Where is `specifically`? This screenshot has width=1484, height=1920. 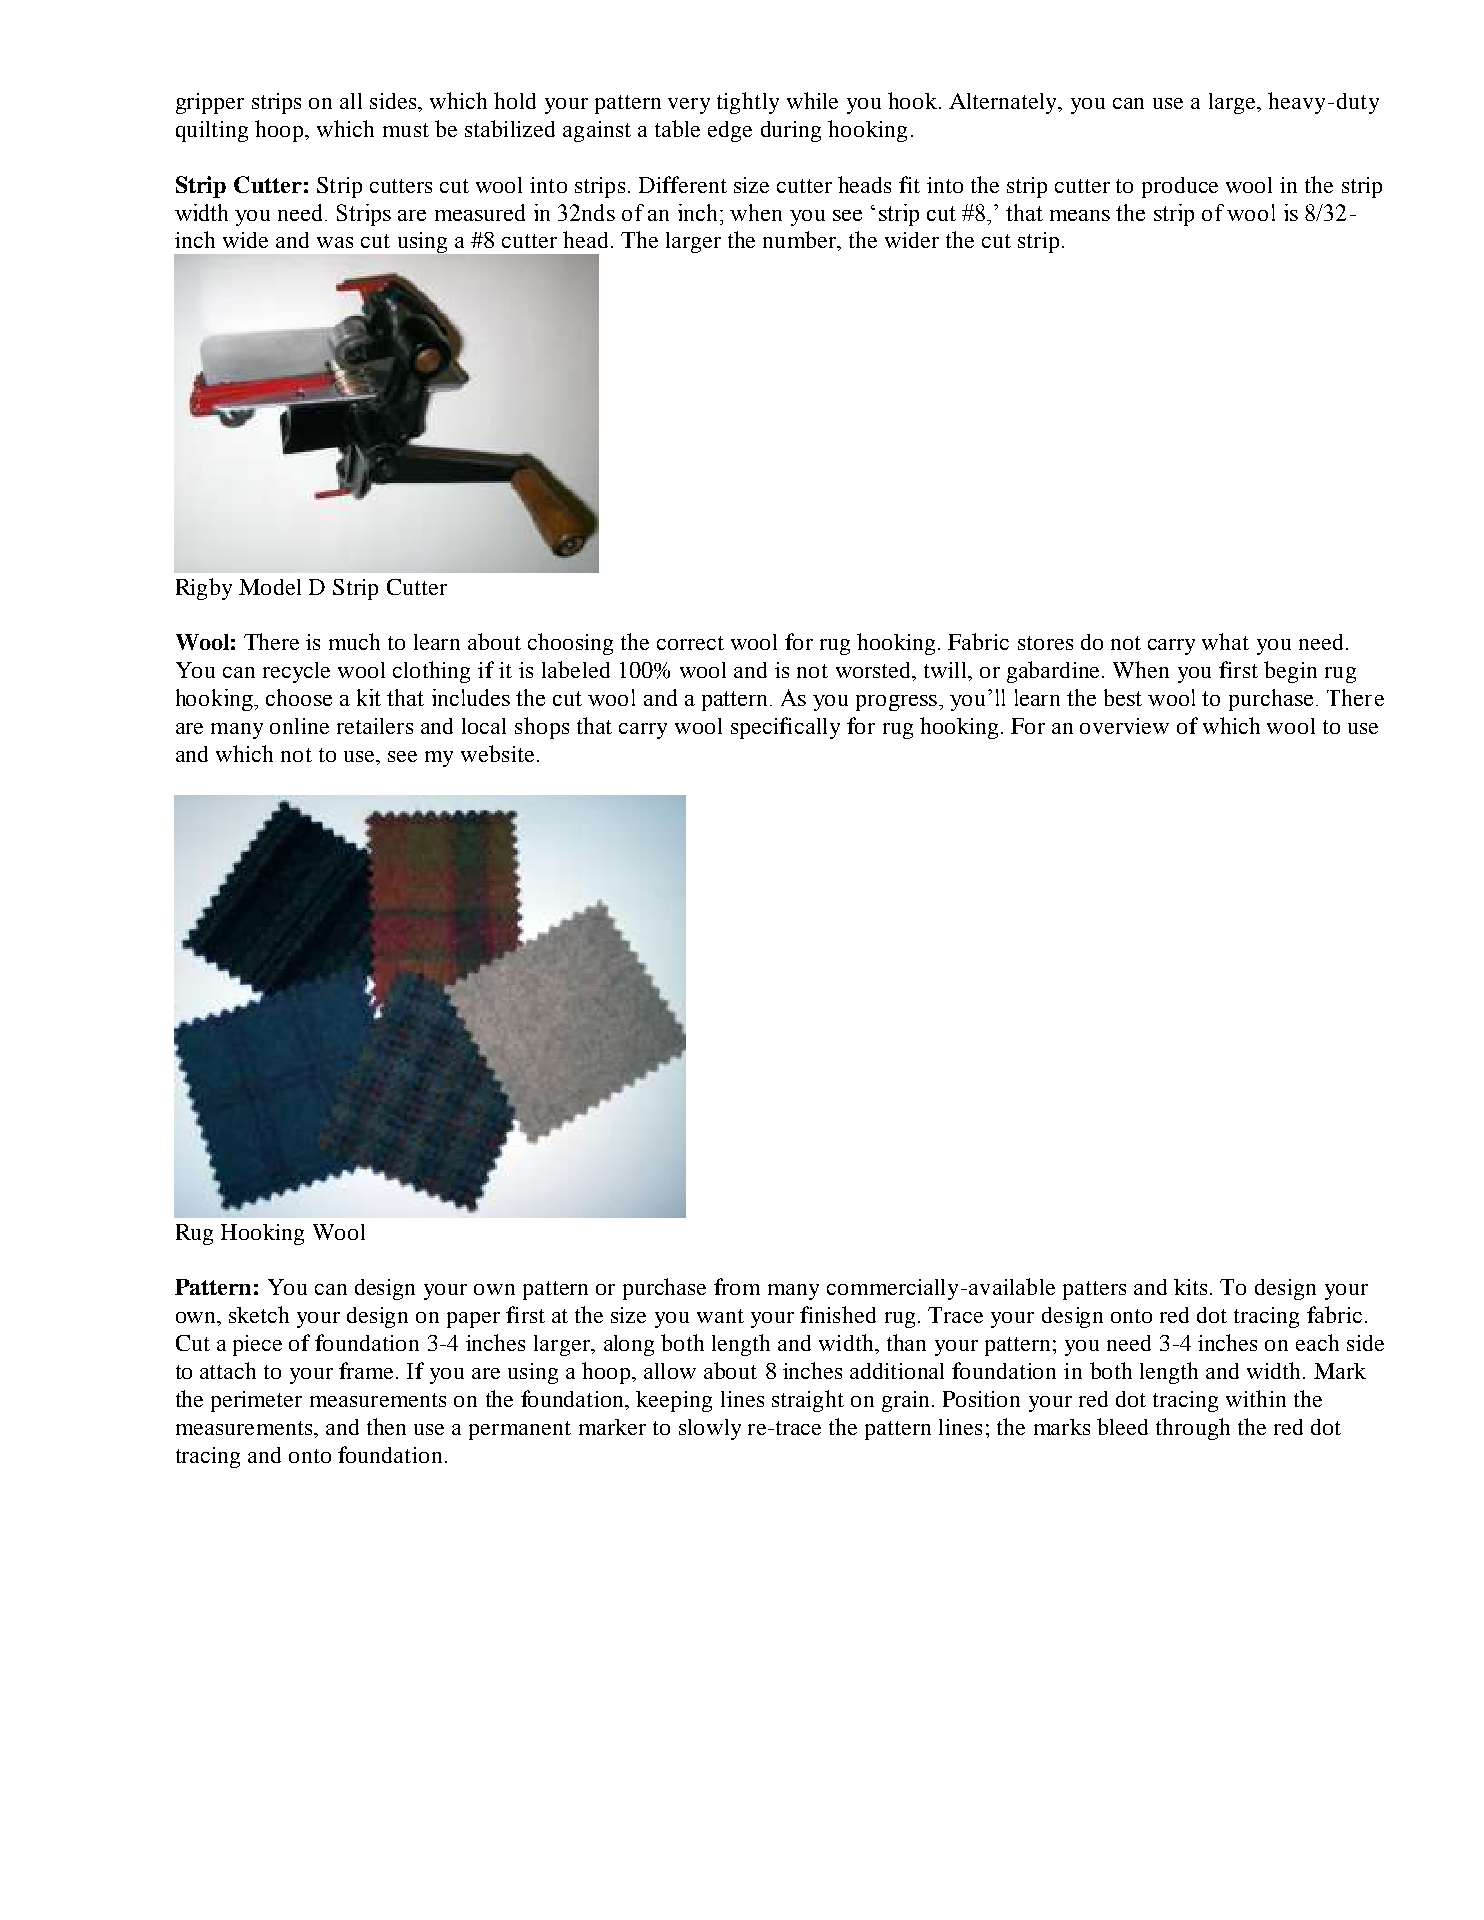
specifically is located at coordinates (785, 728).
